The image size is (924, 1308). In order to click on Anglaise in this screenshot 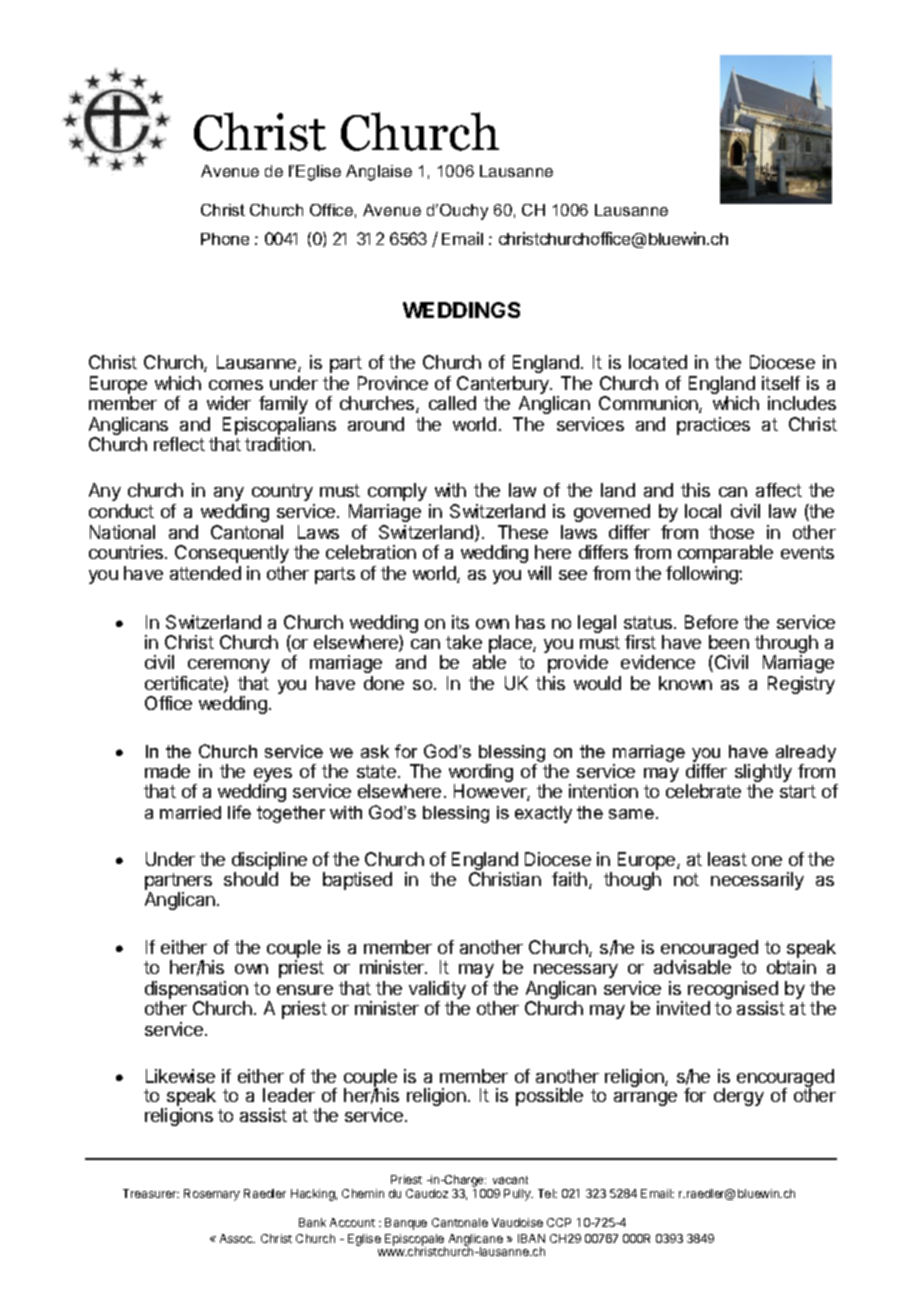, I will do `click(379, 173)`.
